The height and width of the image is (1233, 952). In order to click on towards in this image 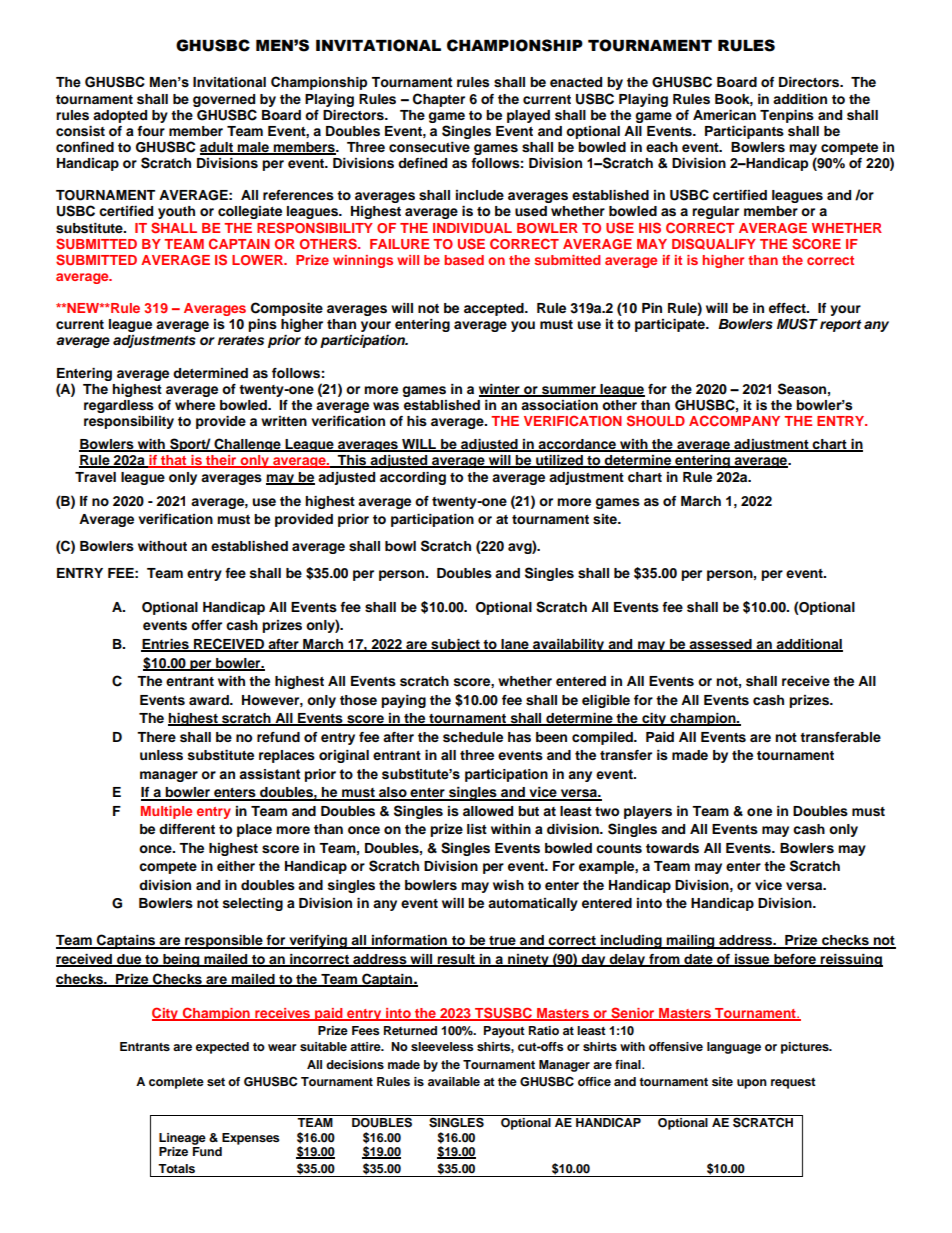, I will do `click(672, 848)`.
